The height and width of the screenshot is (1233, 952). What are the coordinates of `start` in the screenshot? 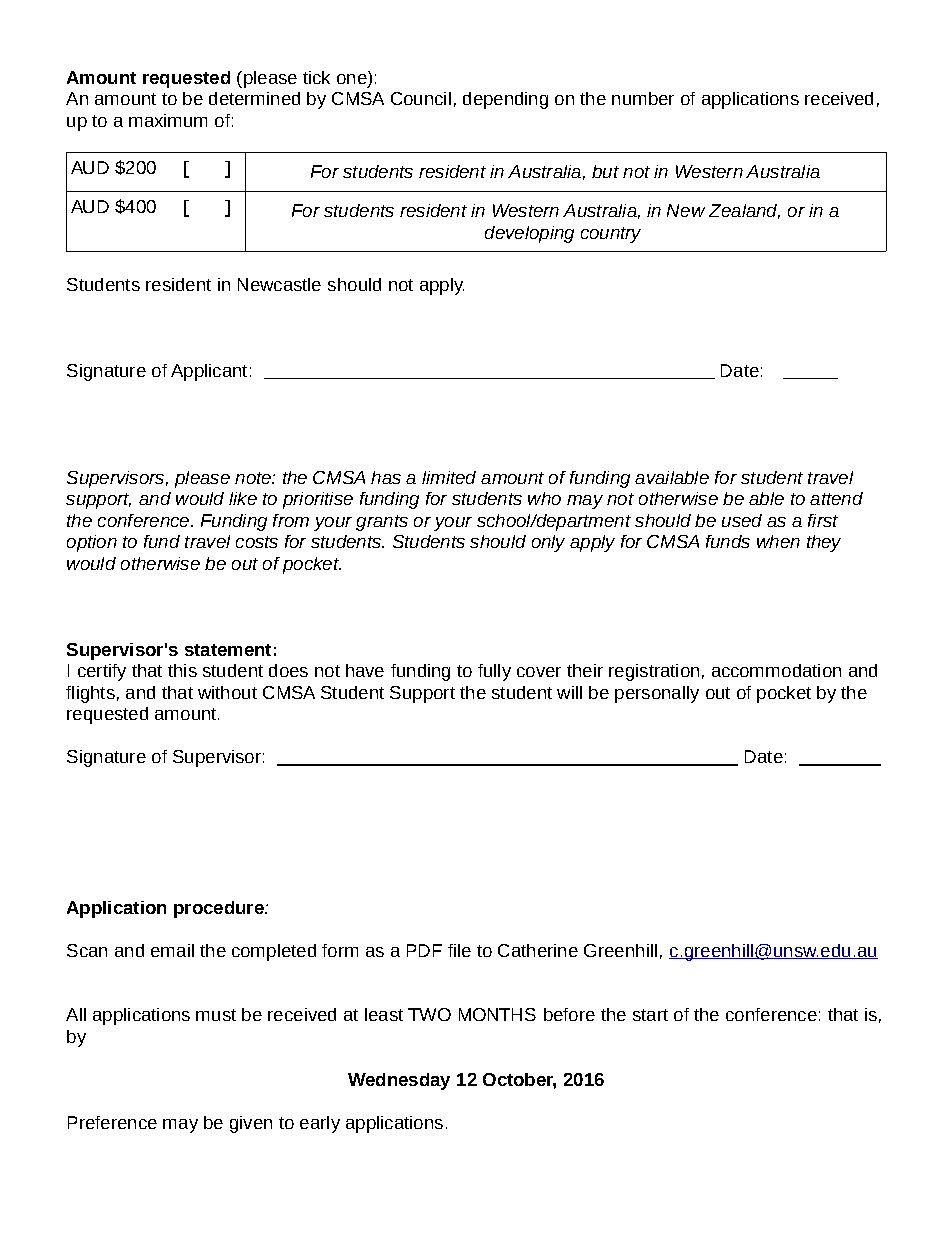 It's located at (650, 1015).
